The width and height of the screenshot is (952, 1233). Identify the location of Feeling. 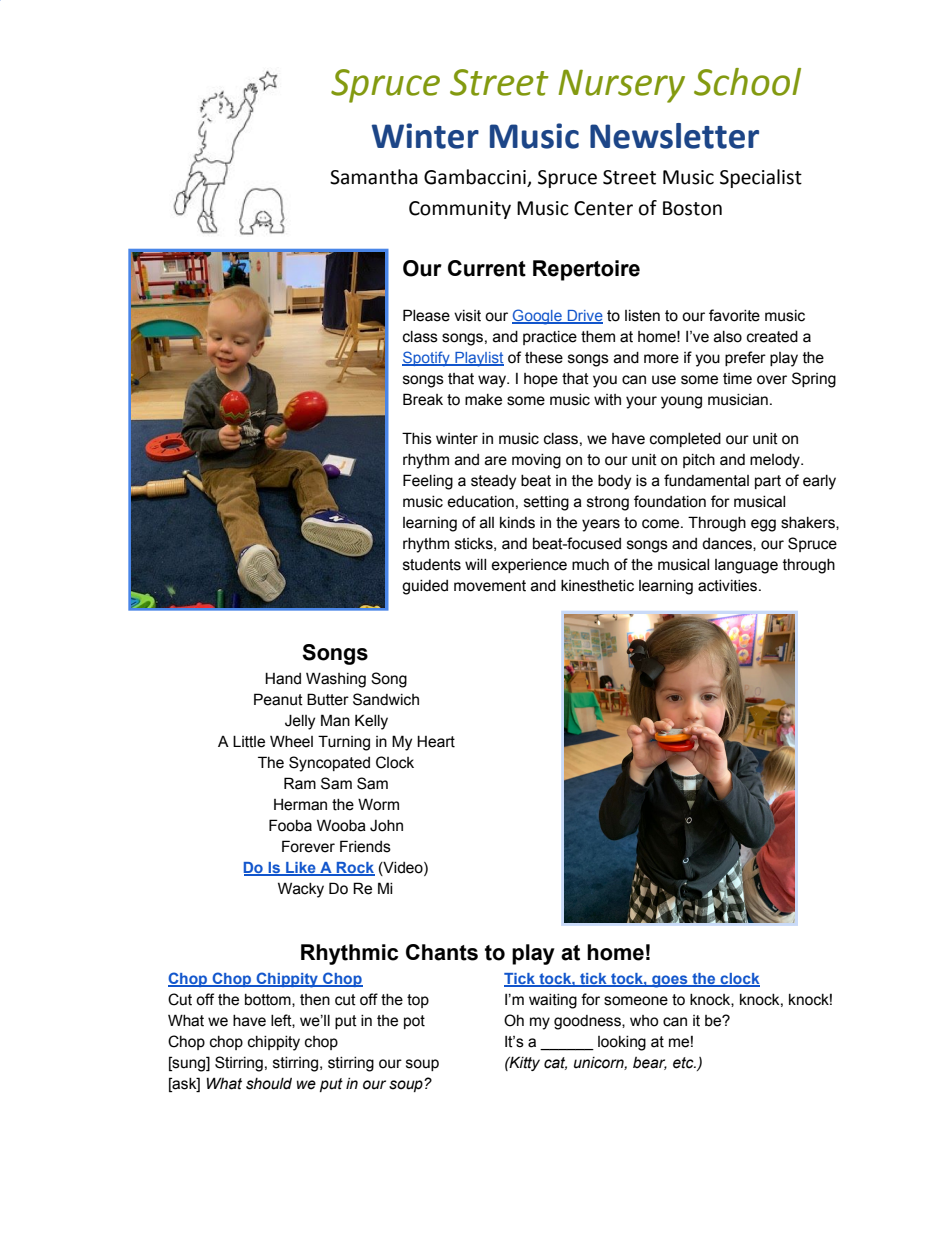
(428, 482).
